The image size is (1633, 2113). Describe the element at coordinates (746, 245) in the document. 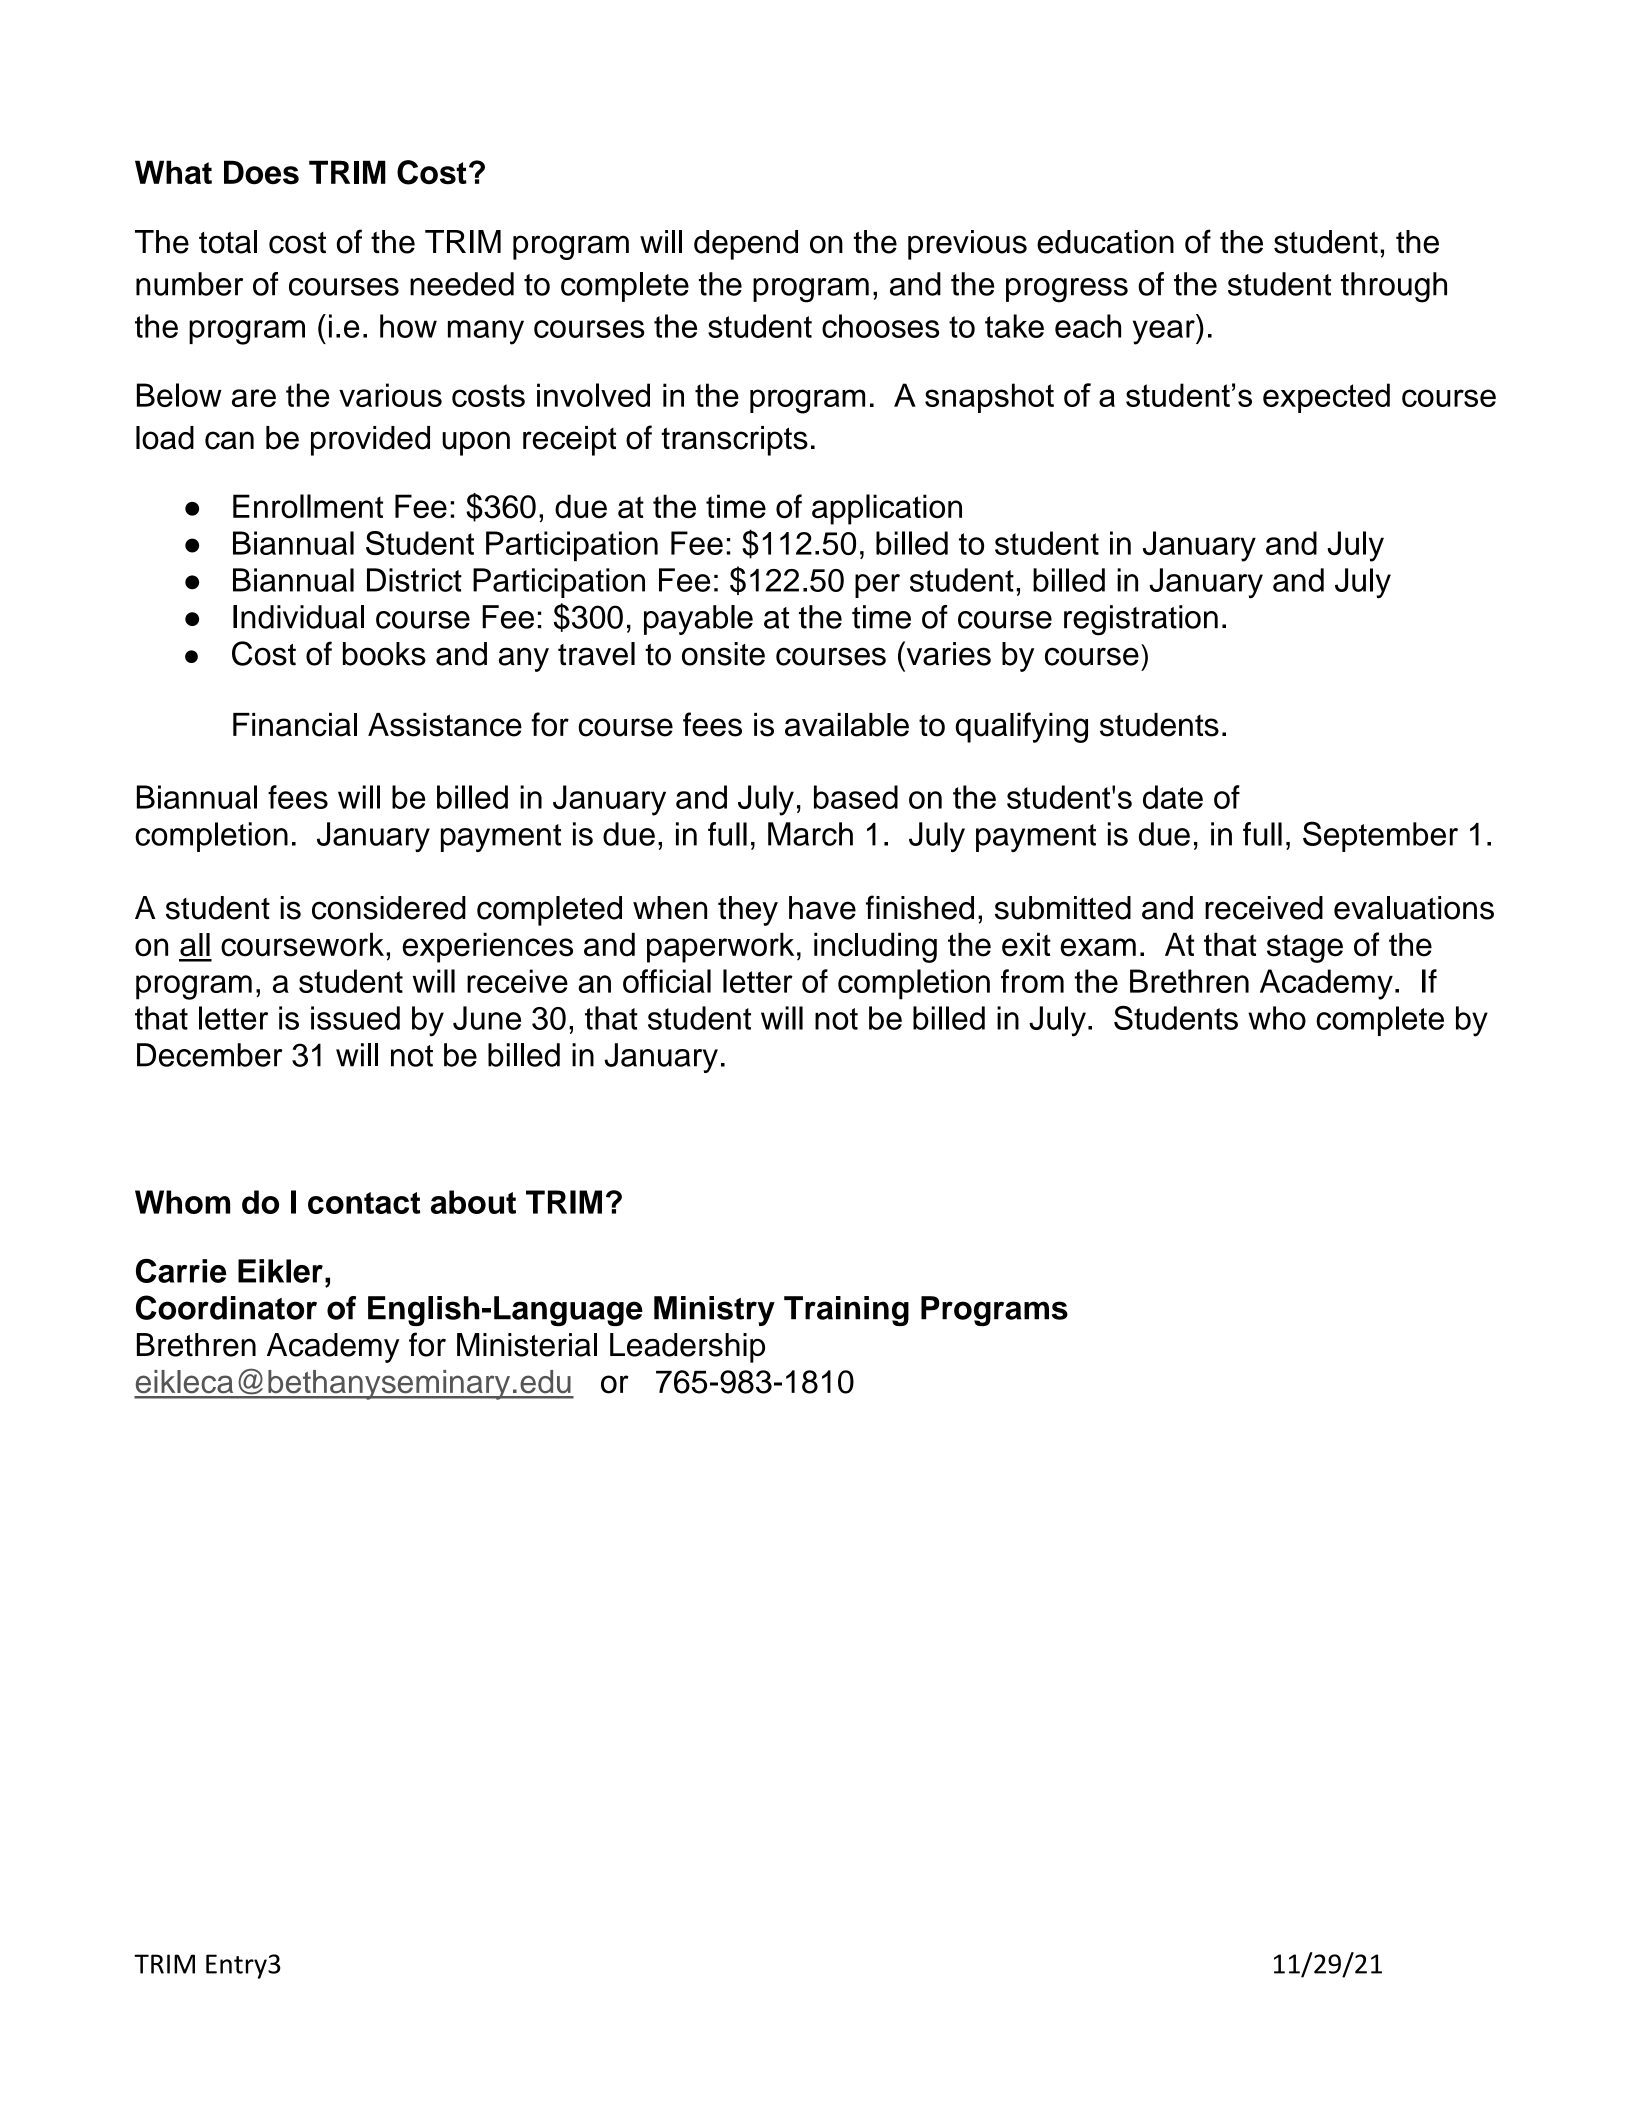

I see `depend` at that location.
